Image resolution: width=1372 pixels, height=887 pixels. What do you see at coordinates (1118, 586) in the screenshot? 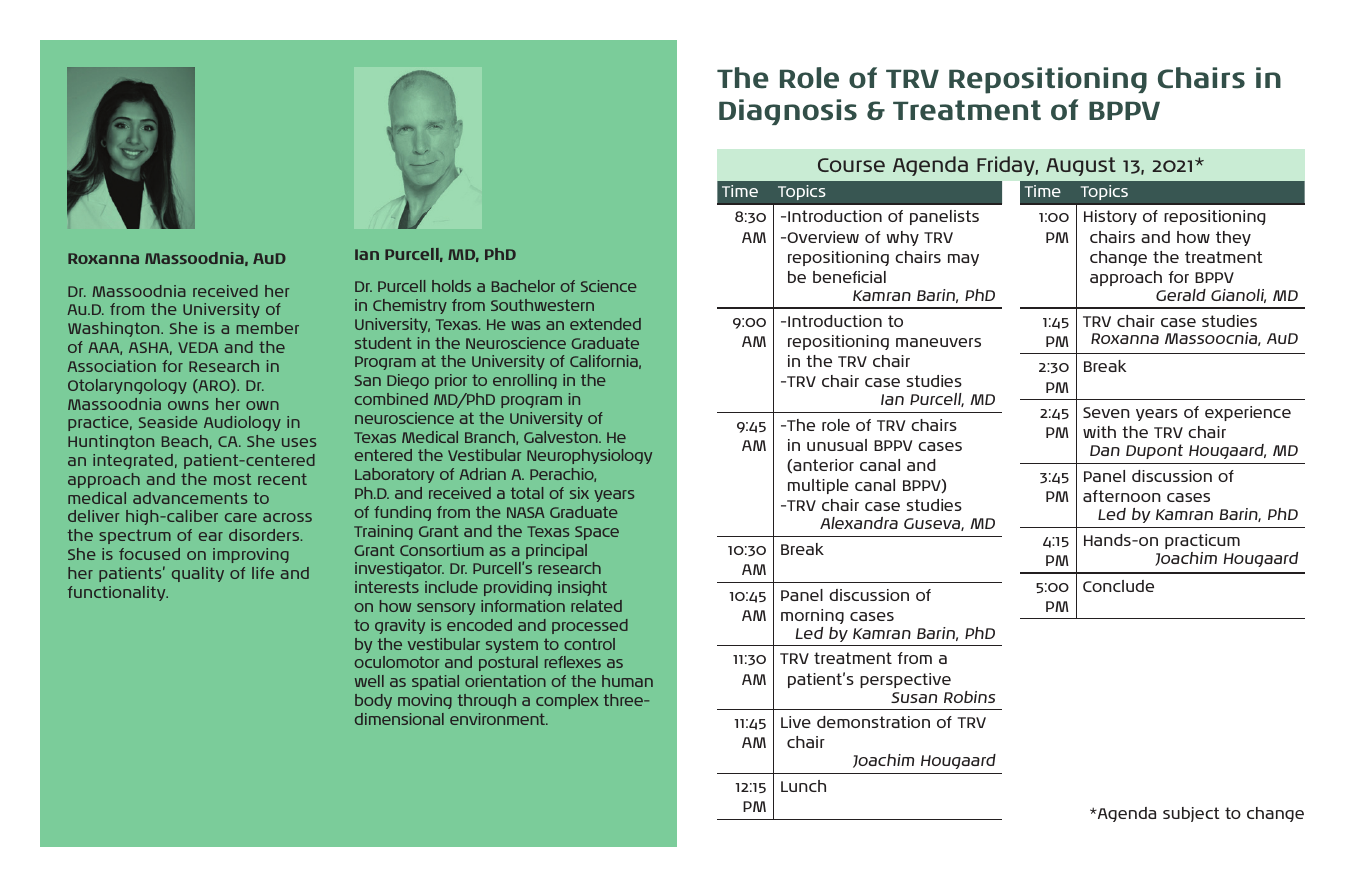
I see `Conclude` at bounding box center [1118, 586].
